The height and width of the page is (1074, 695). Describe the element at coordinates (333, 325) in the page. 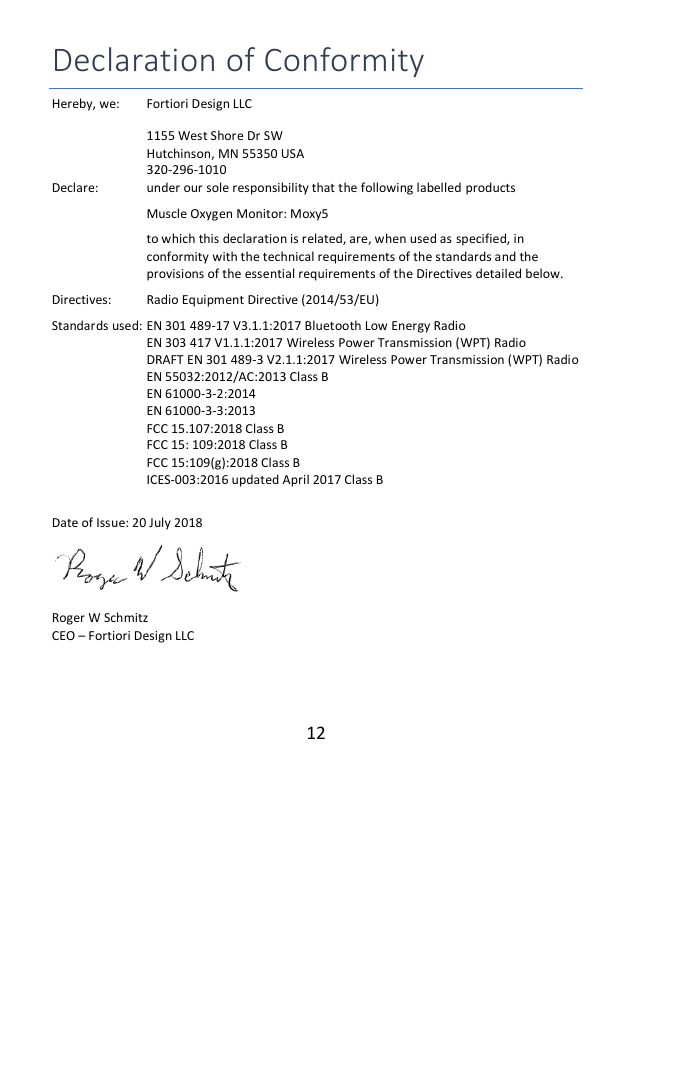

I see `Bluetooth` at that location.
